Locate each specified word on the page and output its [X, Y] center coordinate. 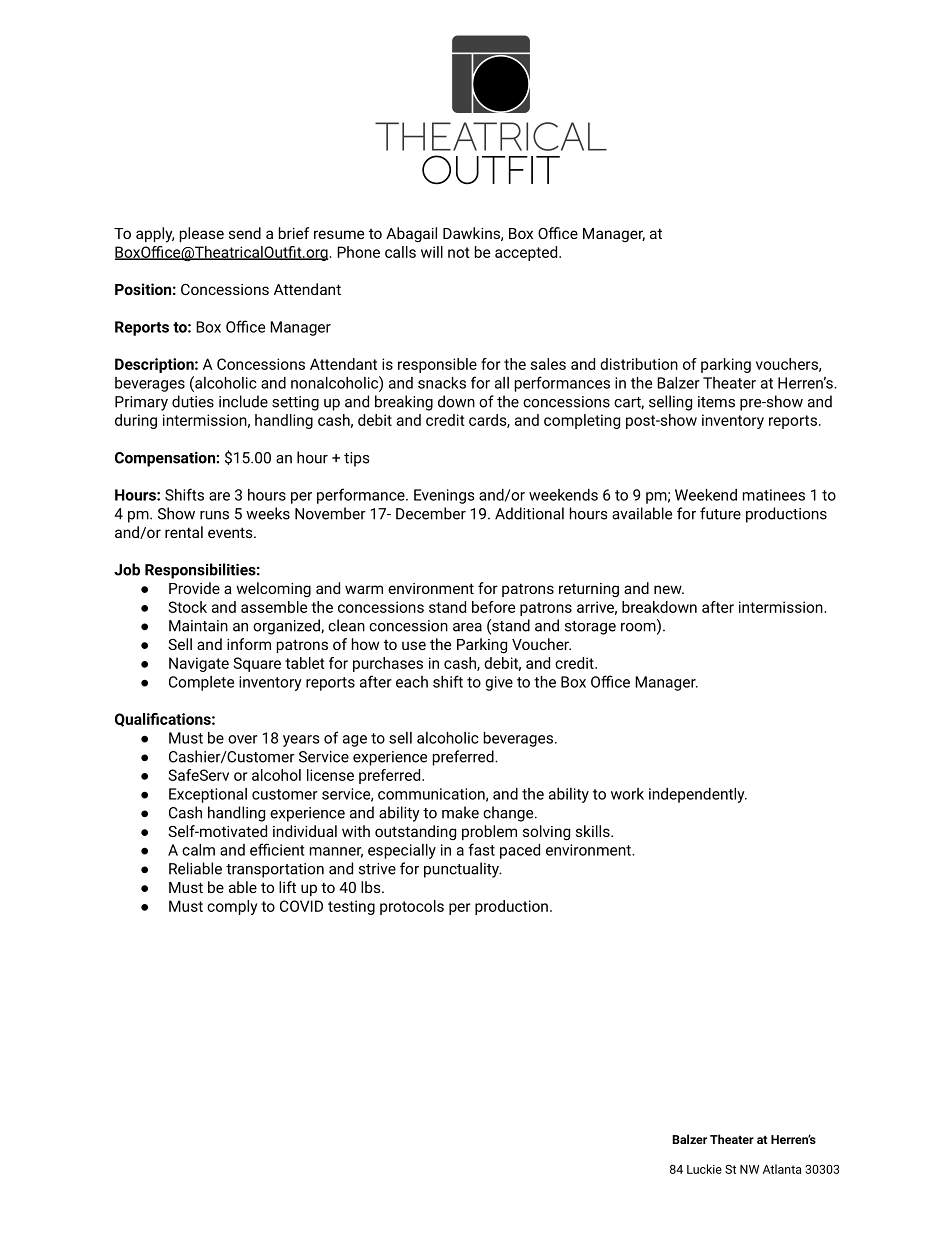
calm [198, 850]
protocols [412, 907]
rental [184, 532]
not [459, 252]
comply [232, 907]
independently [698, 795]
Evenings [444, 496]
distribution [639, 364]
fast [481, 849]
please [202, 234]
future [720, 513]
